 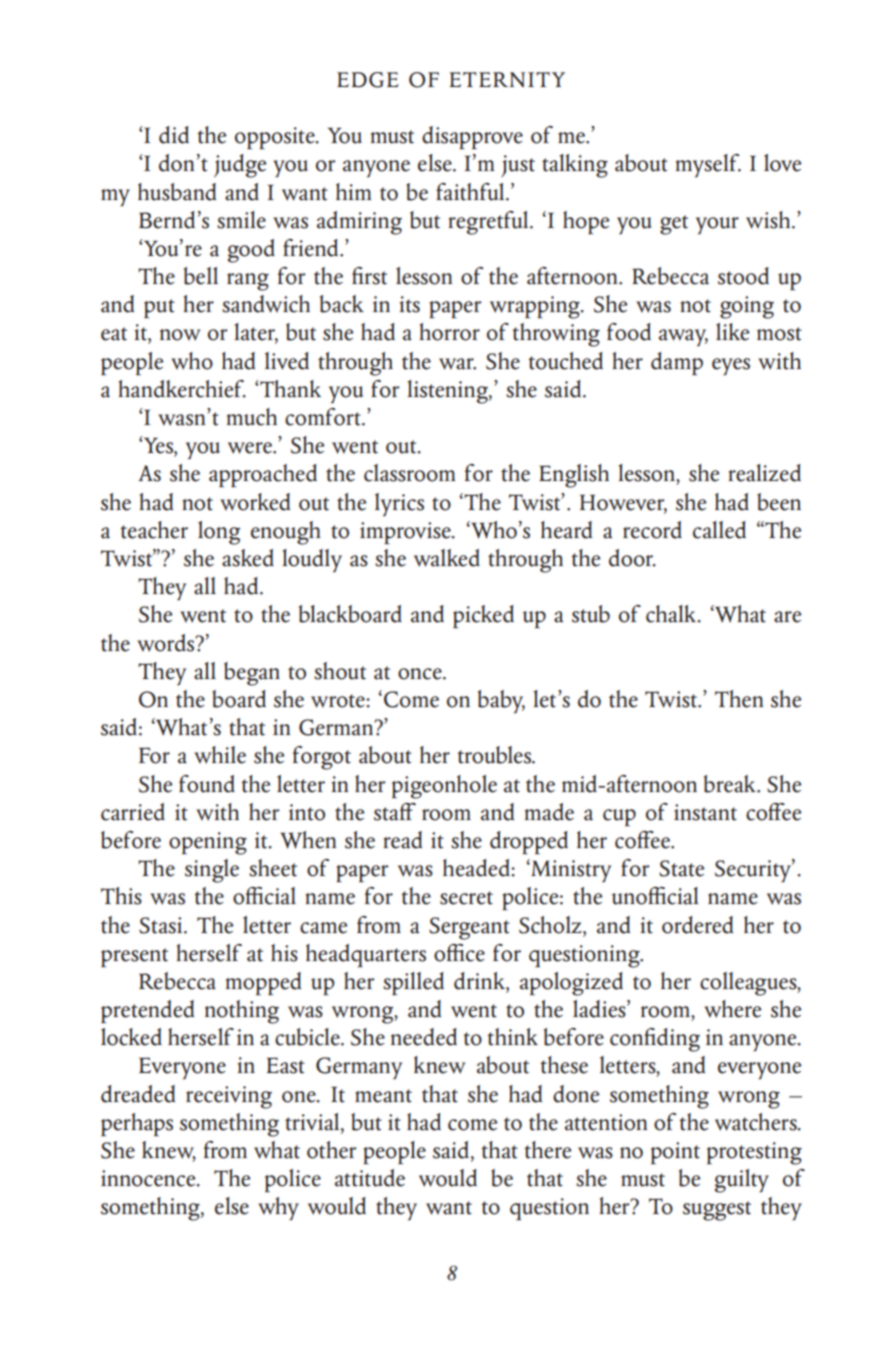 What do you see at coordinates (708, 166) in the screenshot?
I see `myself` at bounding box center [708, 166].
